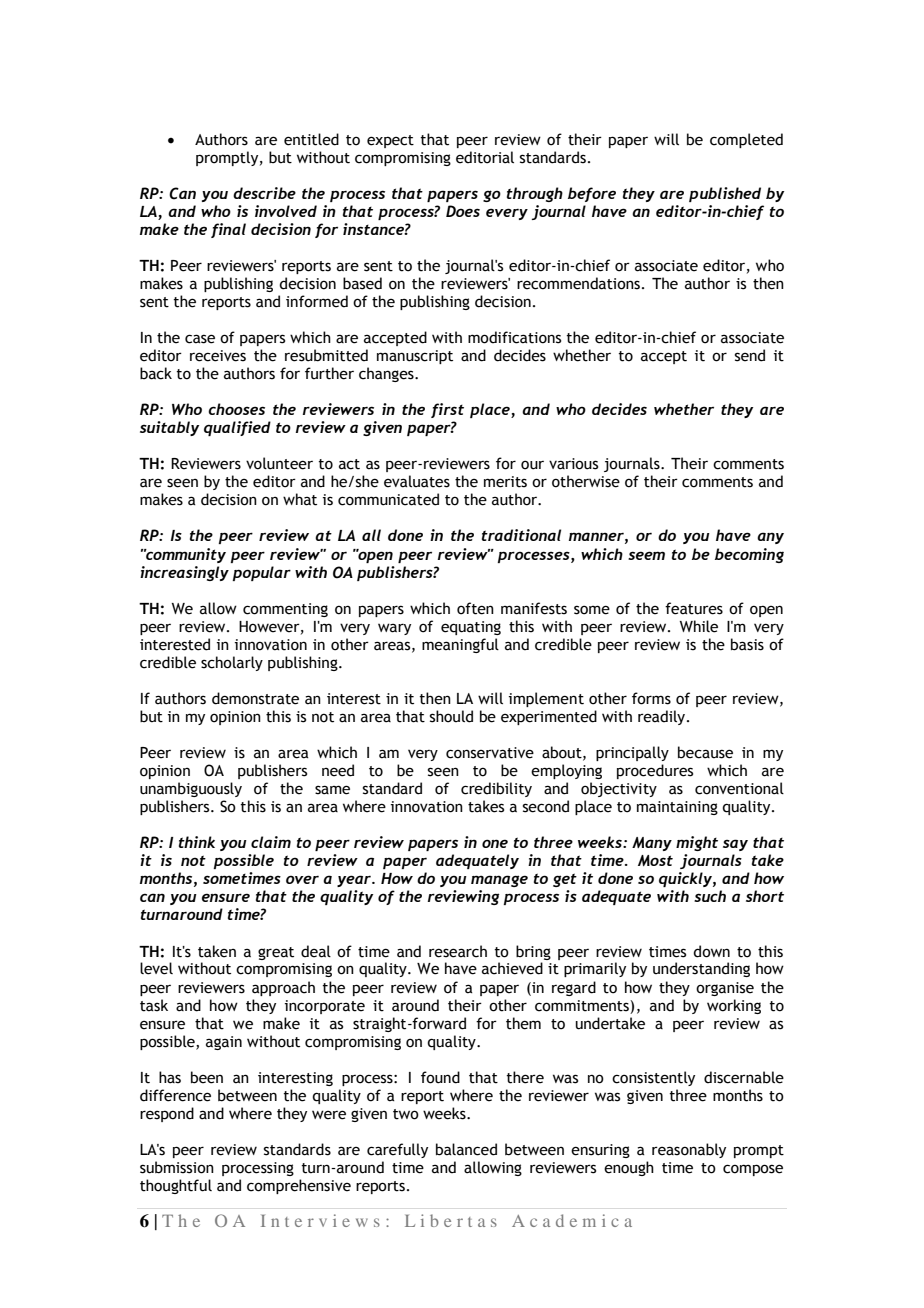 The image size is (924, 1308). I want to click on Does, so click(463, 211).
